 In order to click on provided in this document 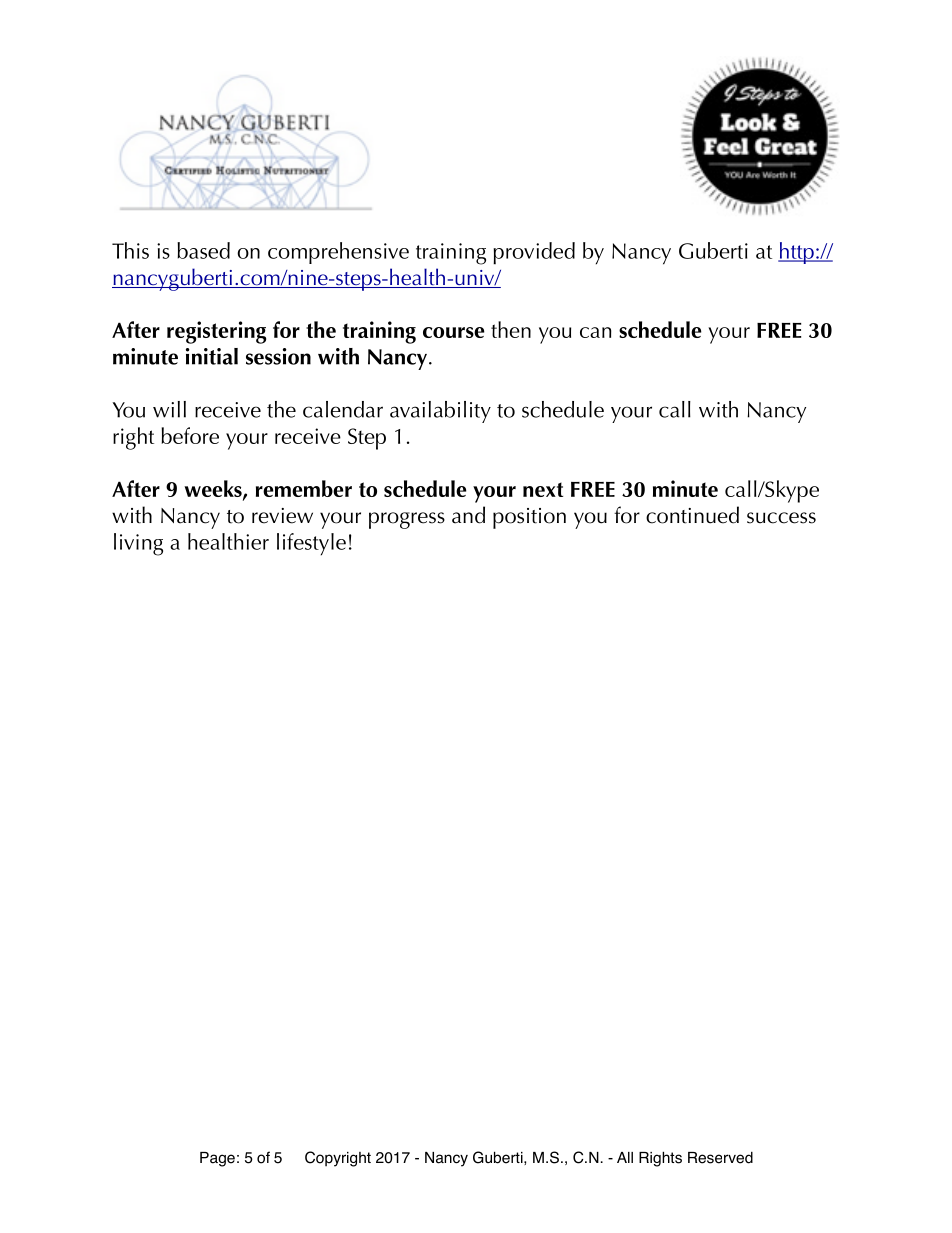, I will do `click(534, 253)`.
